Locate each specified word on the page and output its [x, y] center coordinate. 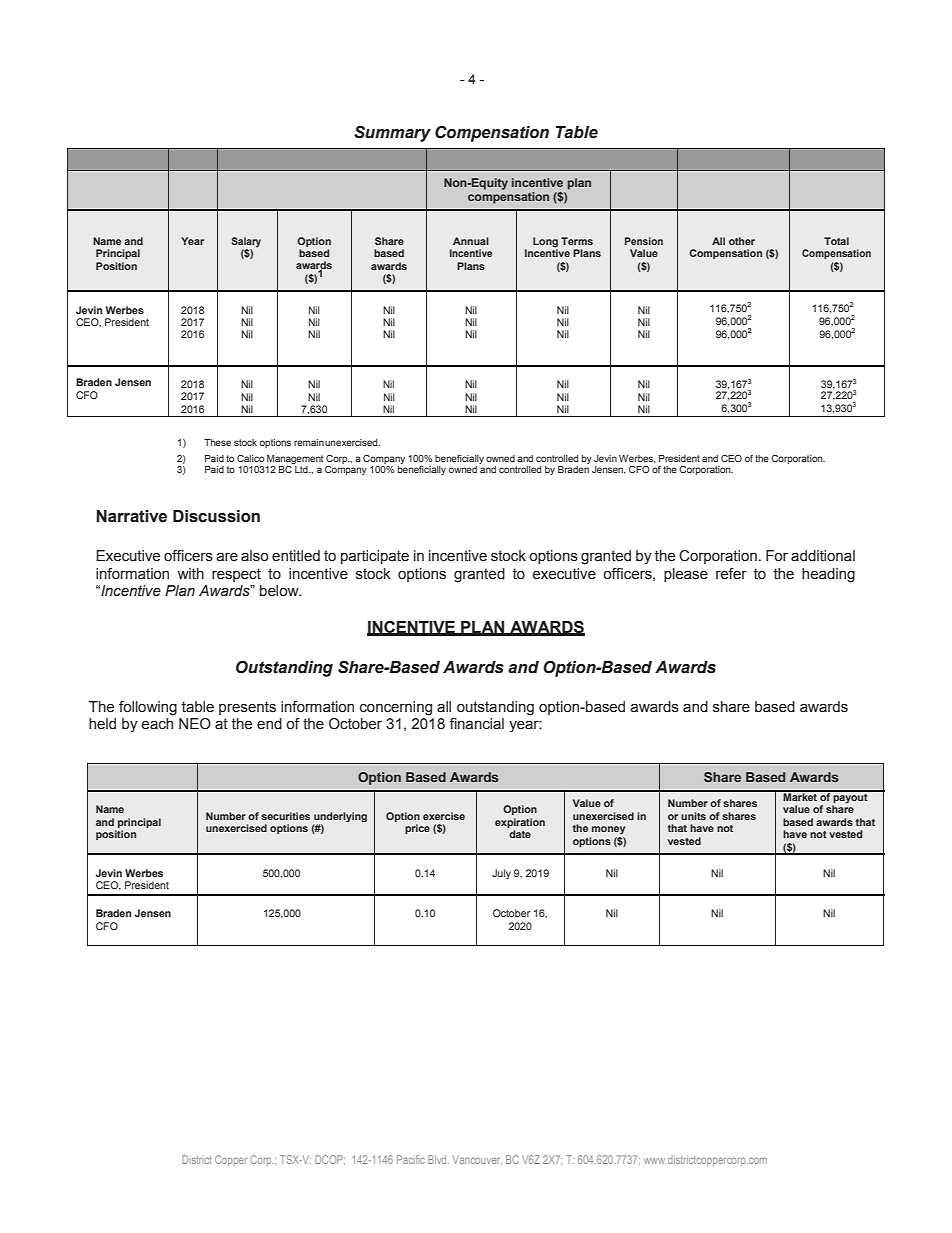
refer [731, 574]
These [217, 442]
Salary [246, 243]
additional [823, 556]
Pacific [411, 1159]
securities [285, 816]
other [742, 241]
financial [476, 724]
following [148, 708]
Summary [392, 133]
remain [309, 442]
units [693, 816]
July [501, 874]
